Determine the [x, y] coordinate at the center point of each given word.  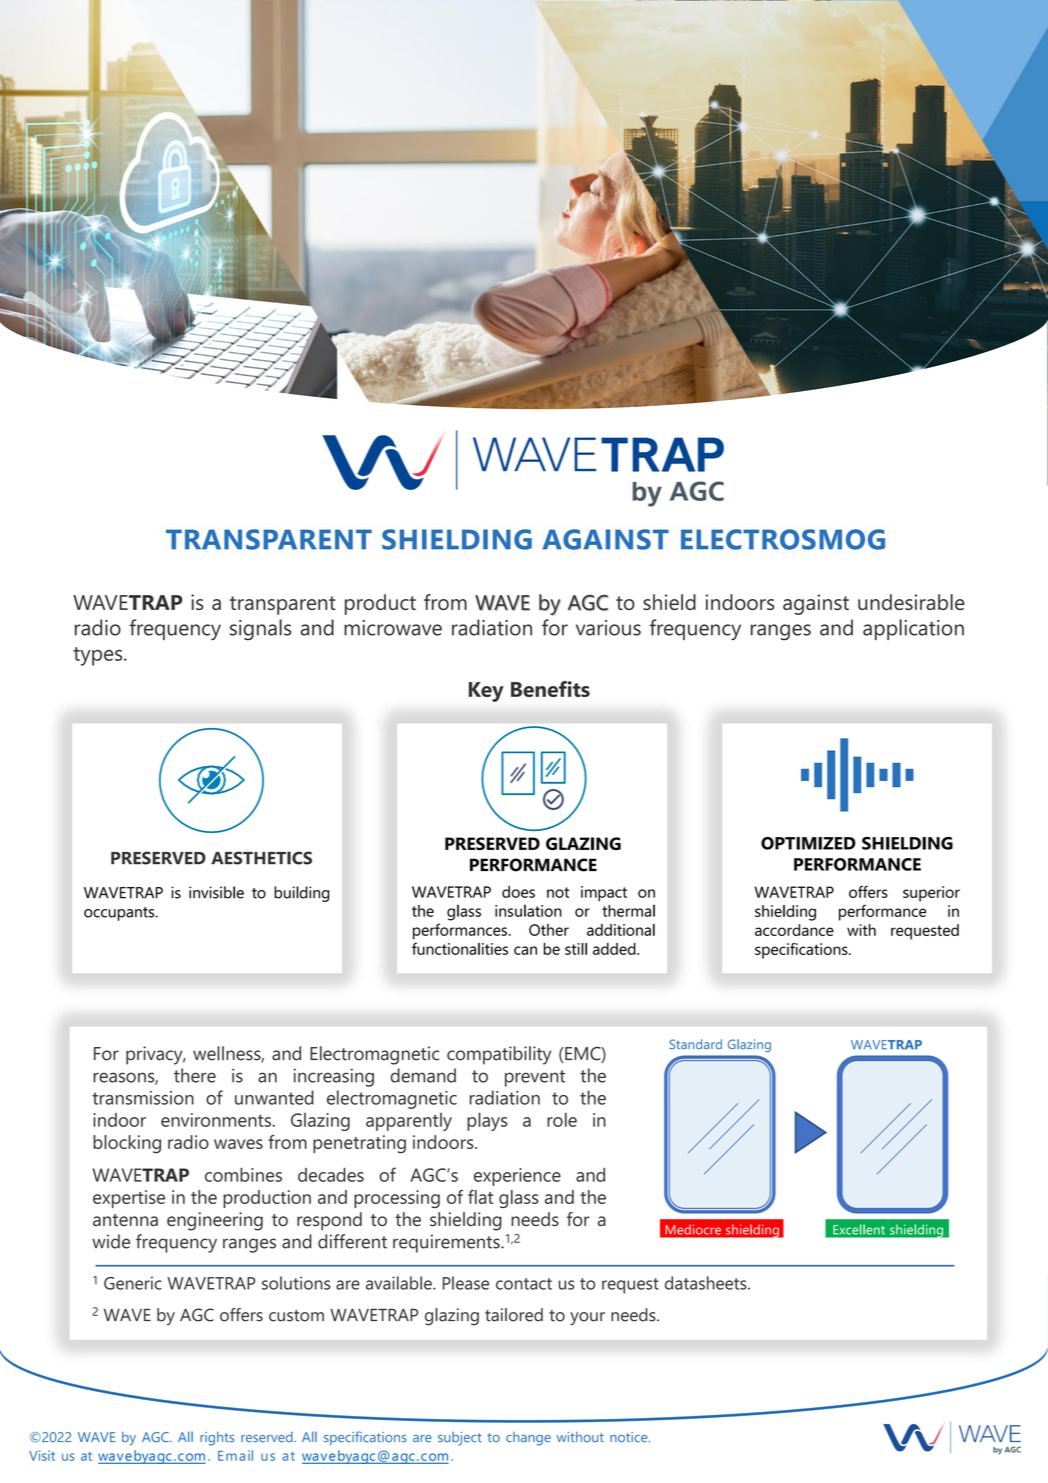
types [99, 656]
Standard [695, 1044]
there [195, 1075]
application [913, 629]
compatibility [499, 1055]
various [608, 628]
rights [217, 1439]
